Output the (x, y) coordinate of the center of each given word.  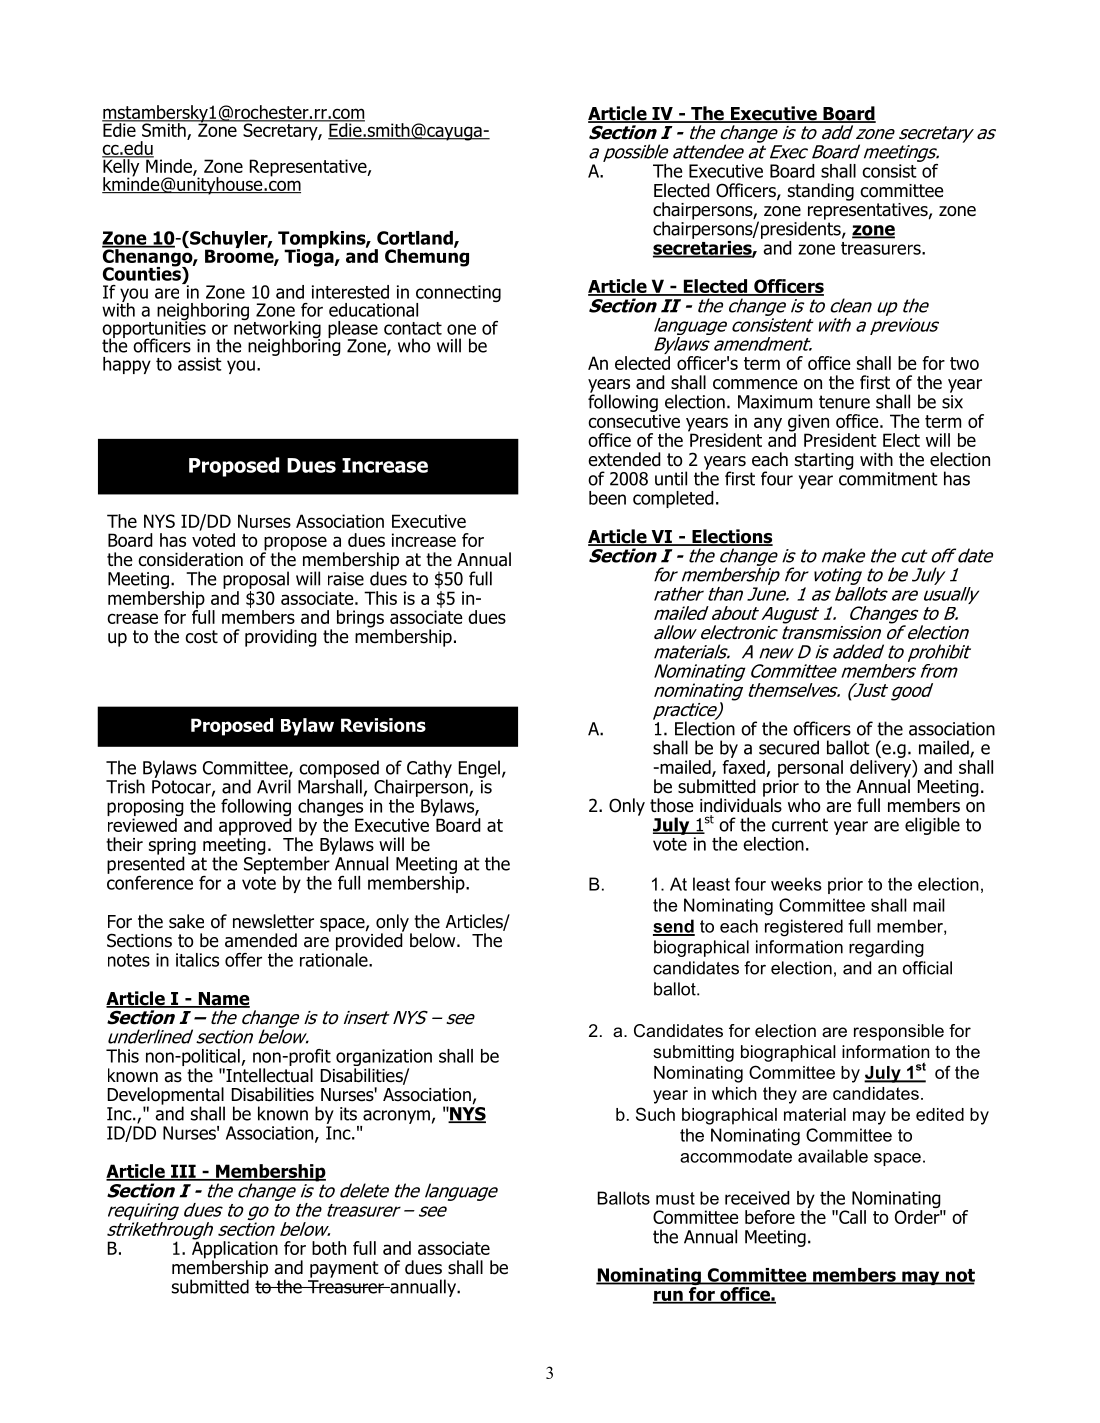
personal (810, 770)
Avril (274, 785)
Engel (479, 769)
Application (235, 1250)
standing (821, 192)
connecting (458, 295)
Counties (143, 272)
